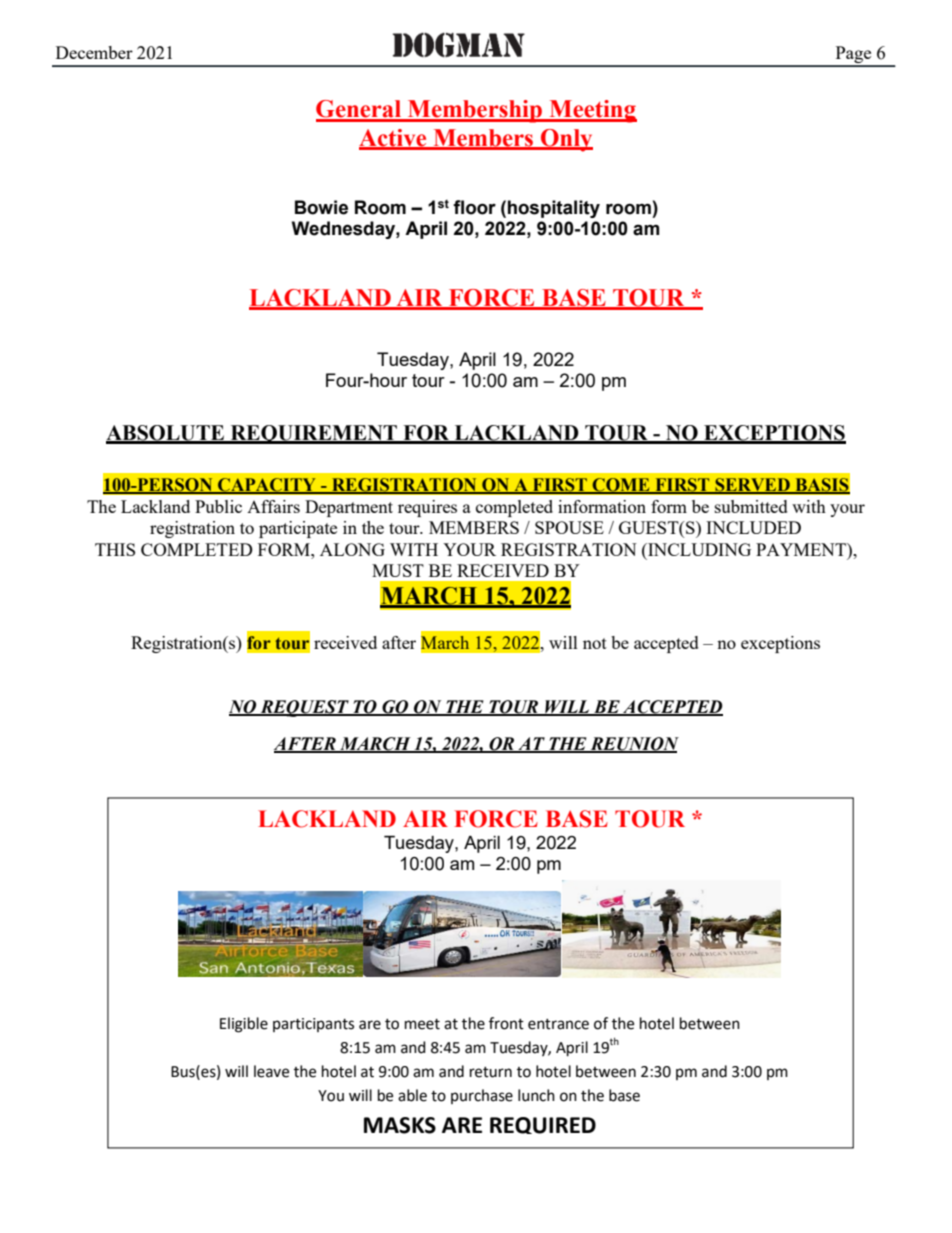 Image resolution: width=952 pixels, height=1233 pixels. I want to click on Active, so click(394, 139).
